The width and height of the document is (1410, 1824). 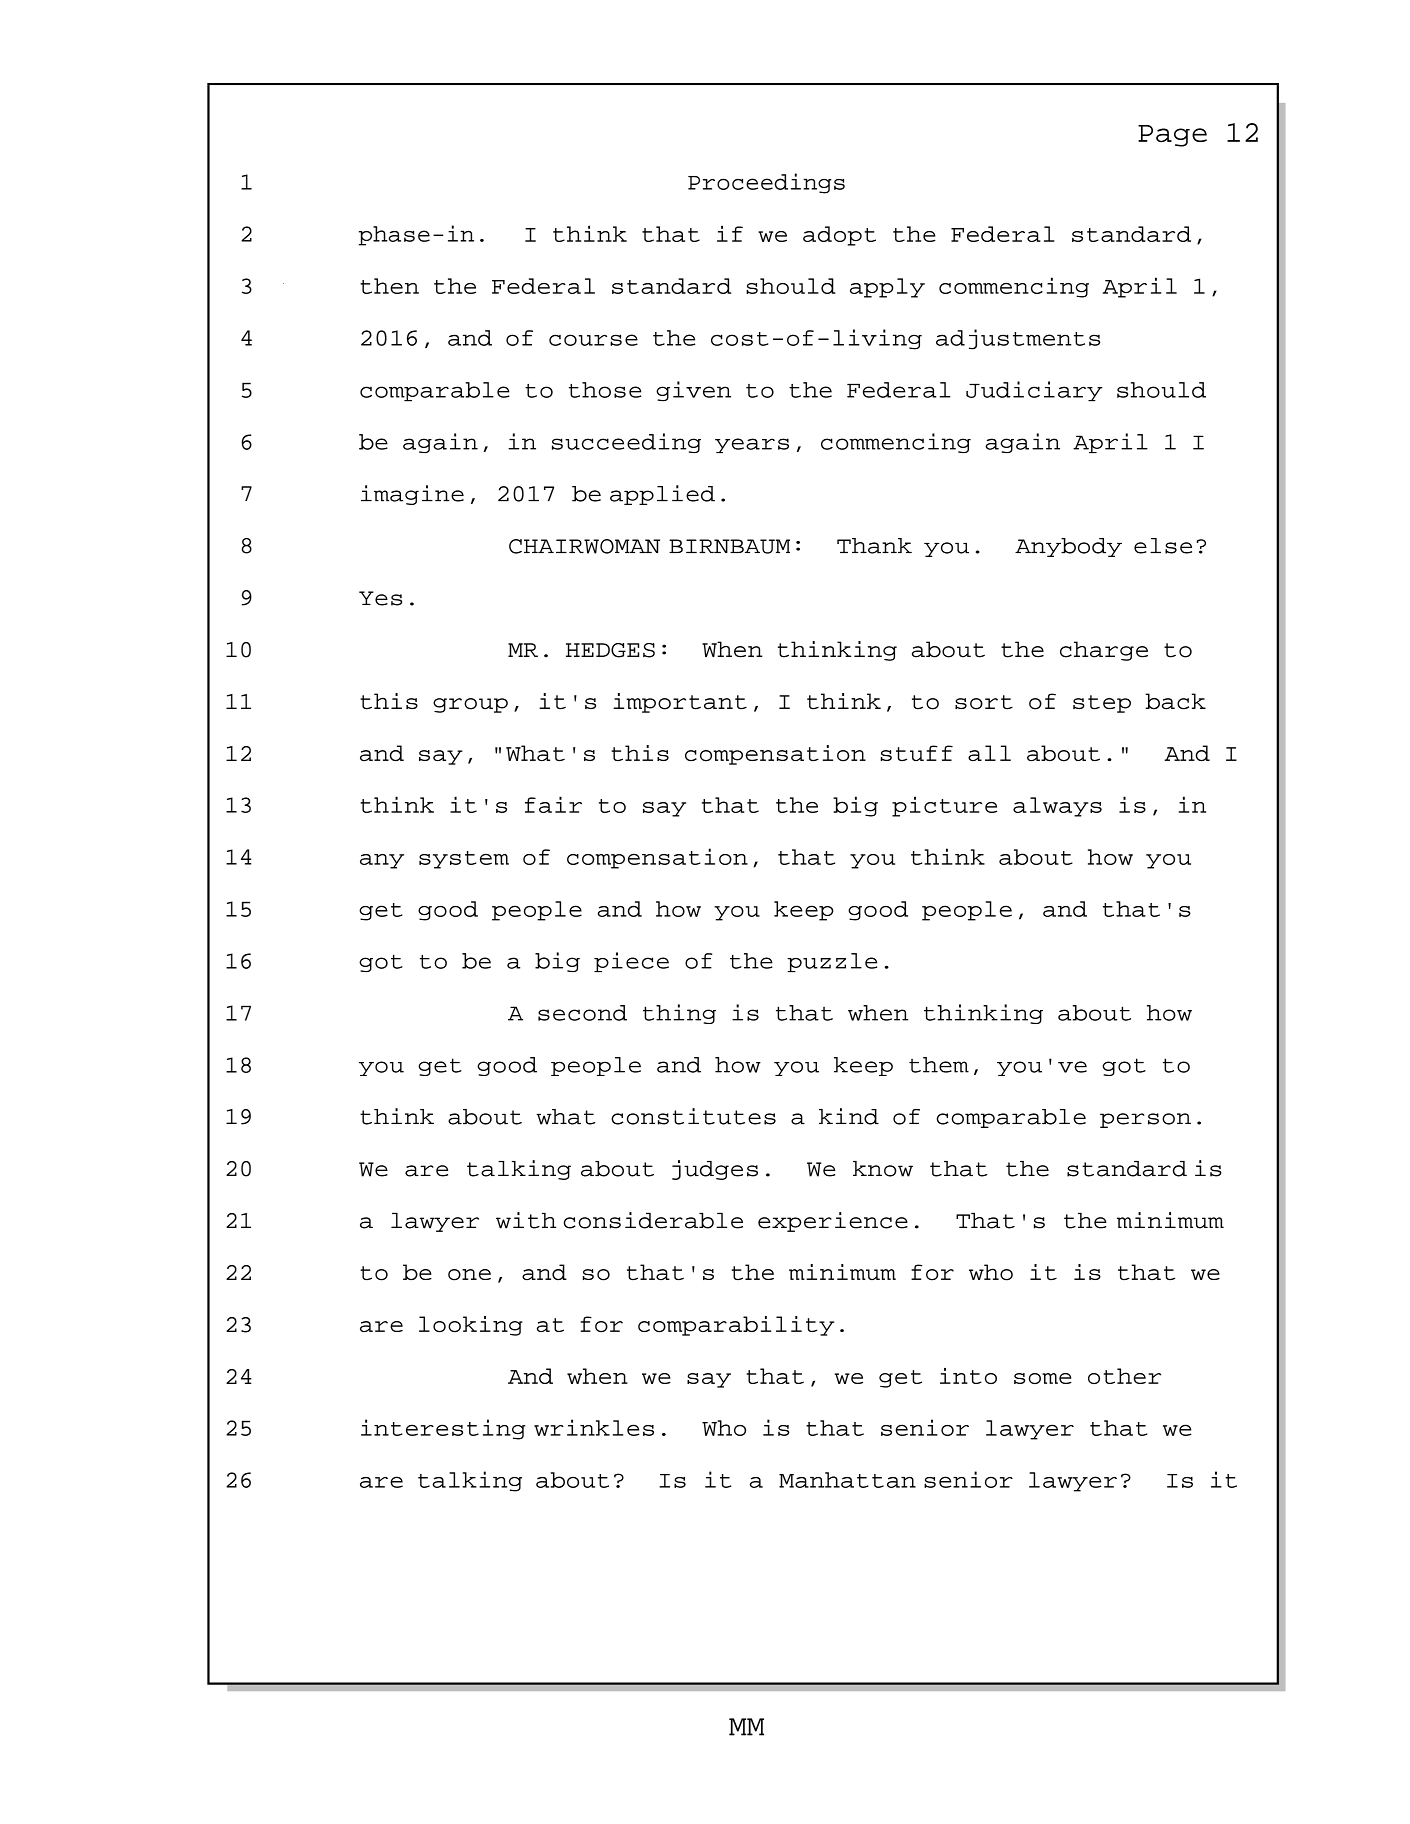 I want to click on Manhattan, so click(x=847, y=1480).
